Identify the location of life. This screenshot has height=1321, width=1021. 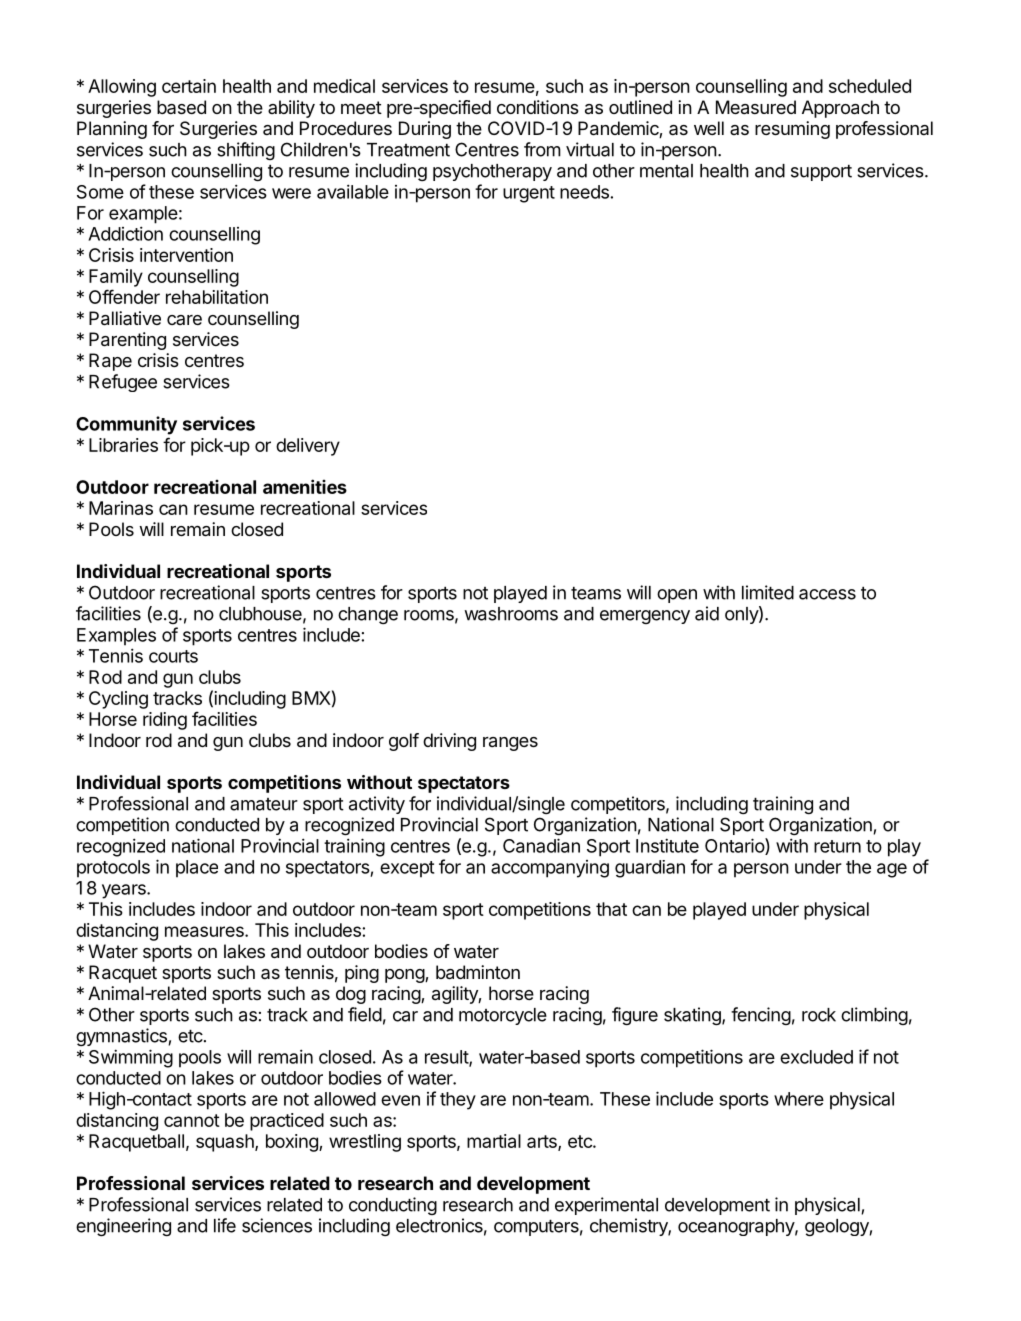
(225, 1225).
